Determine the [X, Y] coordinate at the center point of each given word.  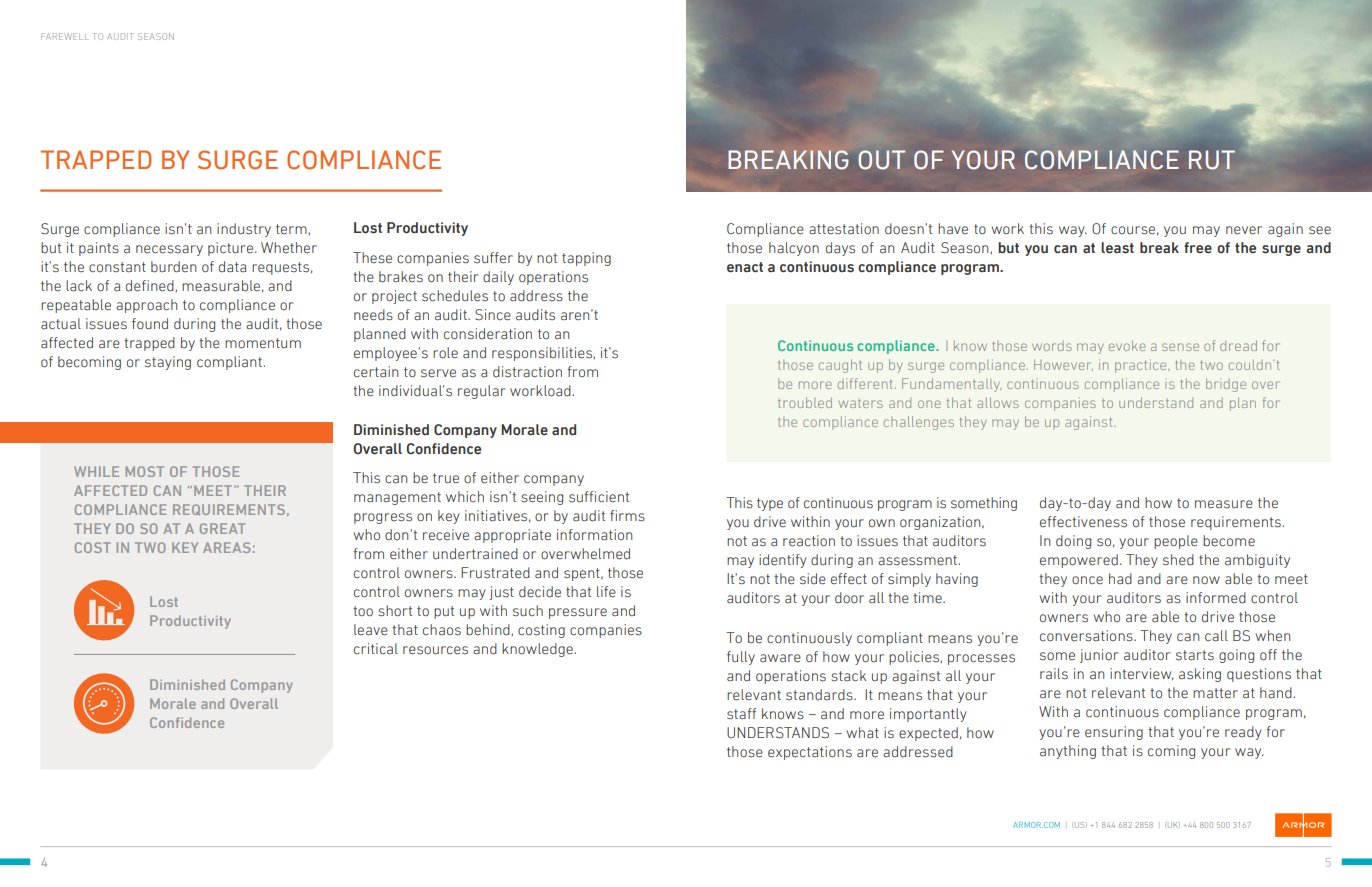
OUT [881, 160]
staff [741, 714]
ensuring [1114, 733]
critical [376, 649]
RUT [1212, 160]
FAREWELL [64, 36]
